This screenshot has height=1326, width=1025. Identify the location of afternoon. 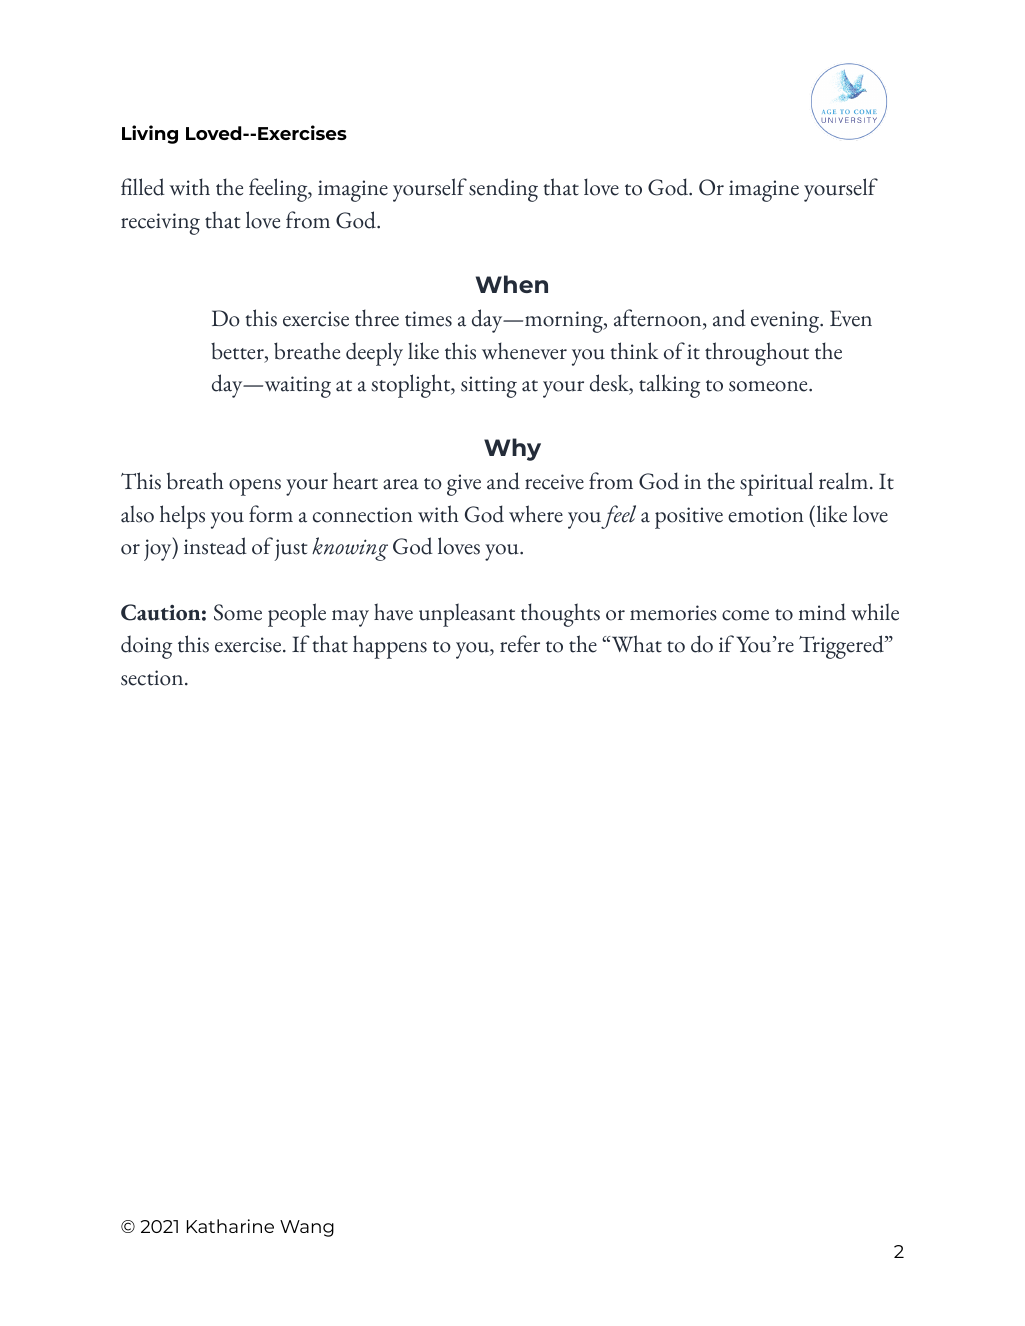
(659, 319).
